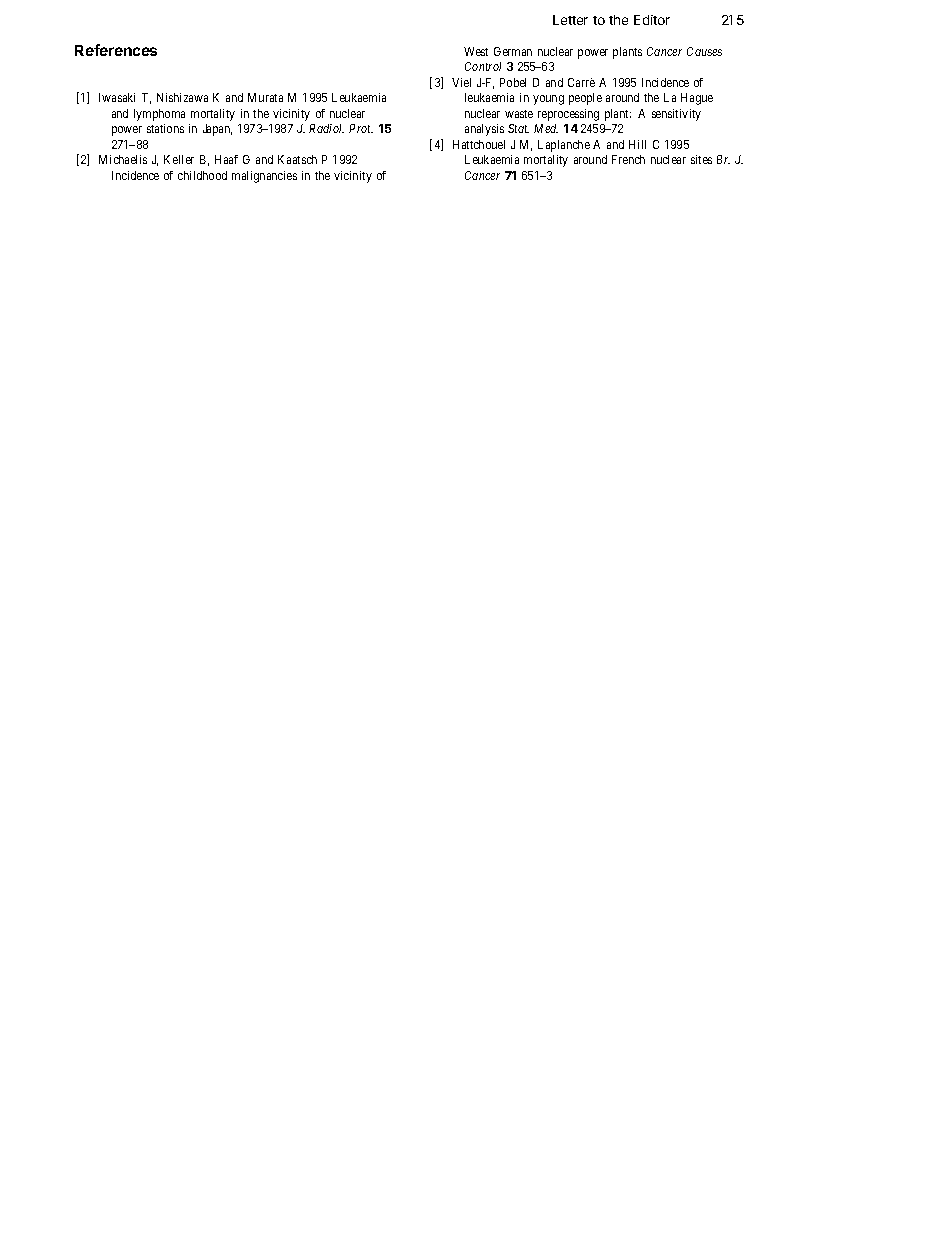 The height and width of the document is (1233, 952). I want to click on Nishizawa, so click(182, 97).
